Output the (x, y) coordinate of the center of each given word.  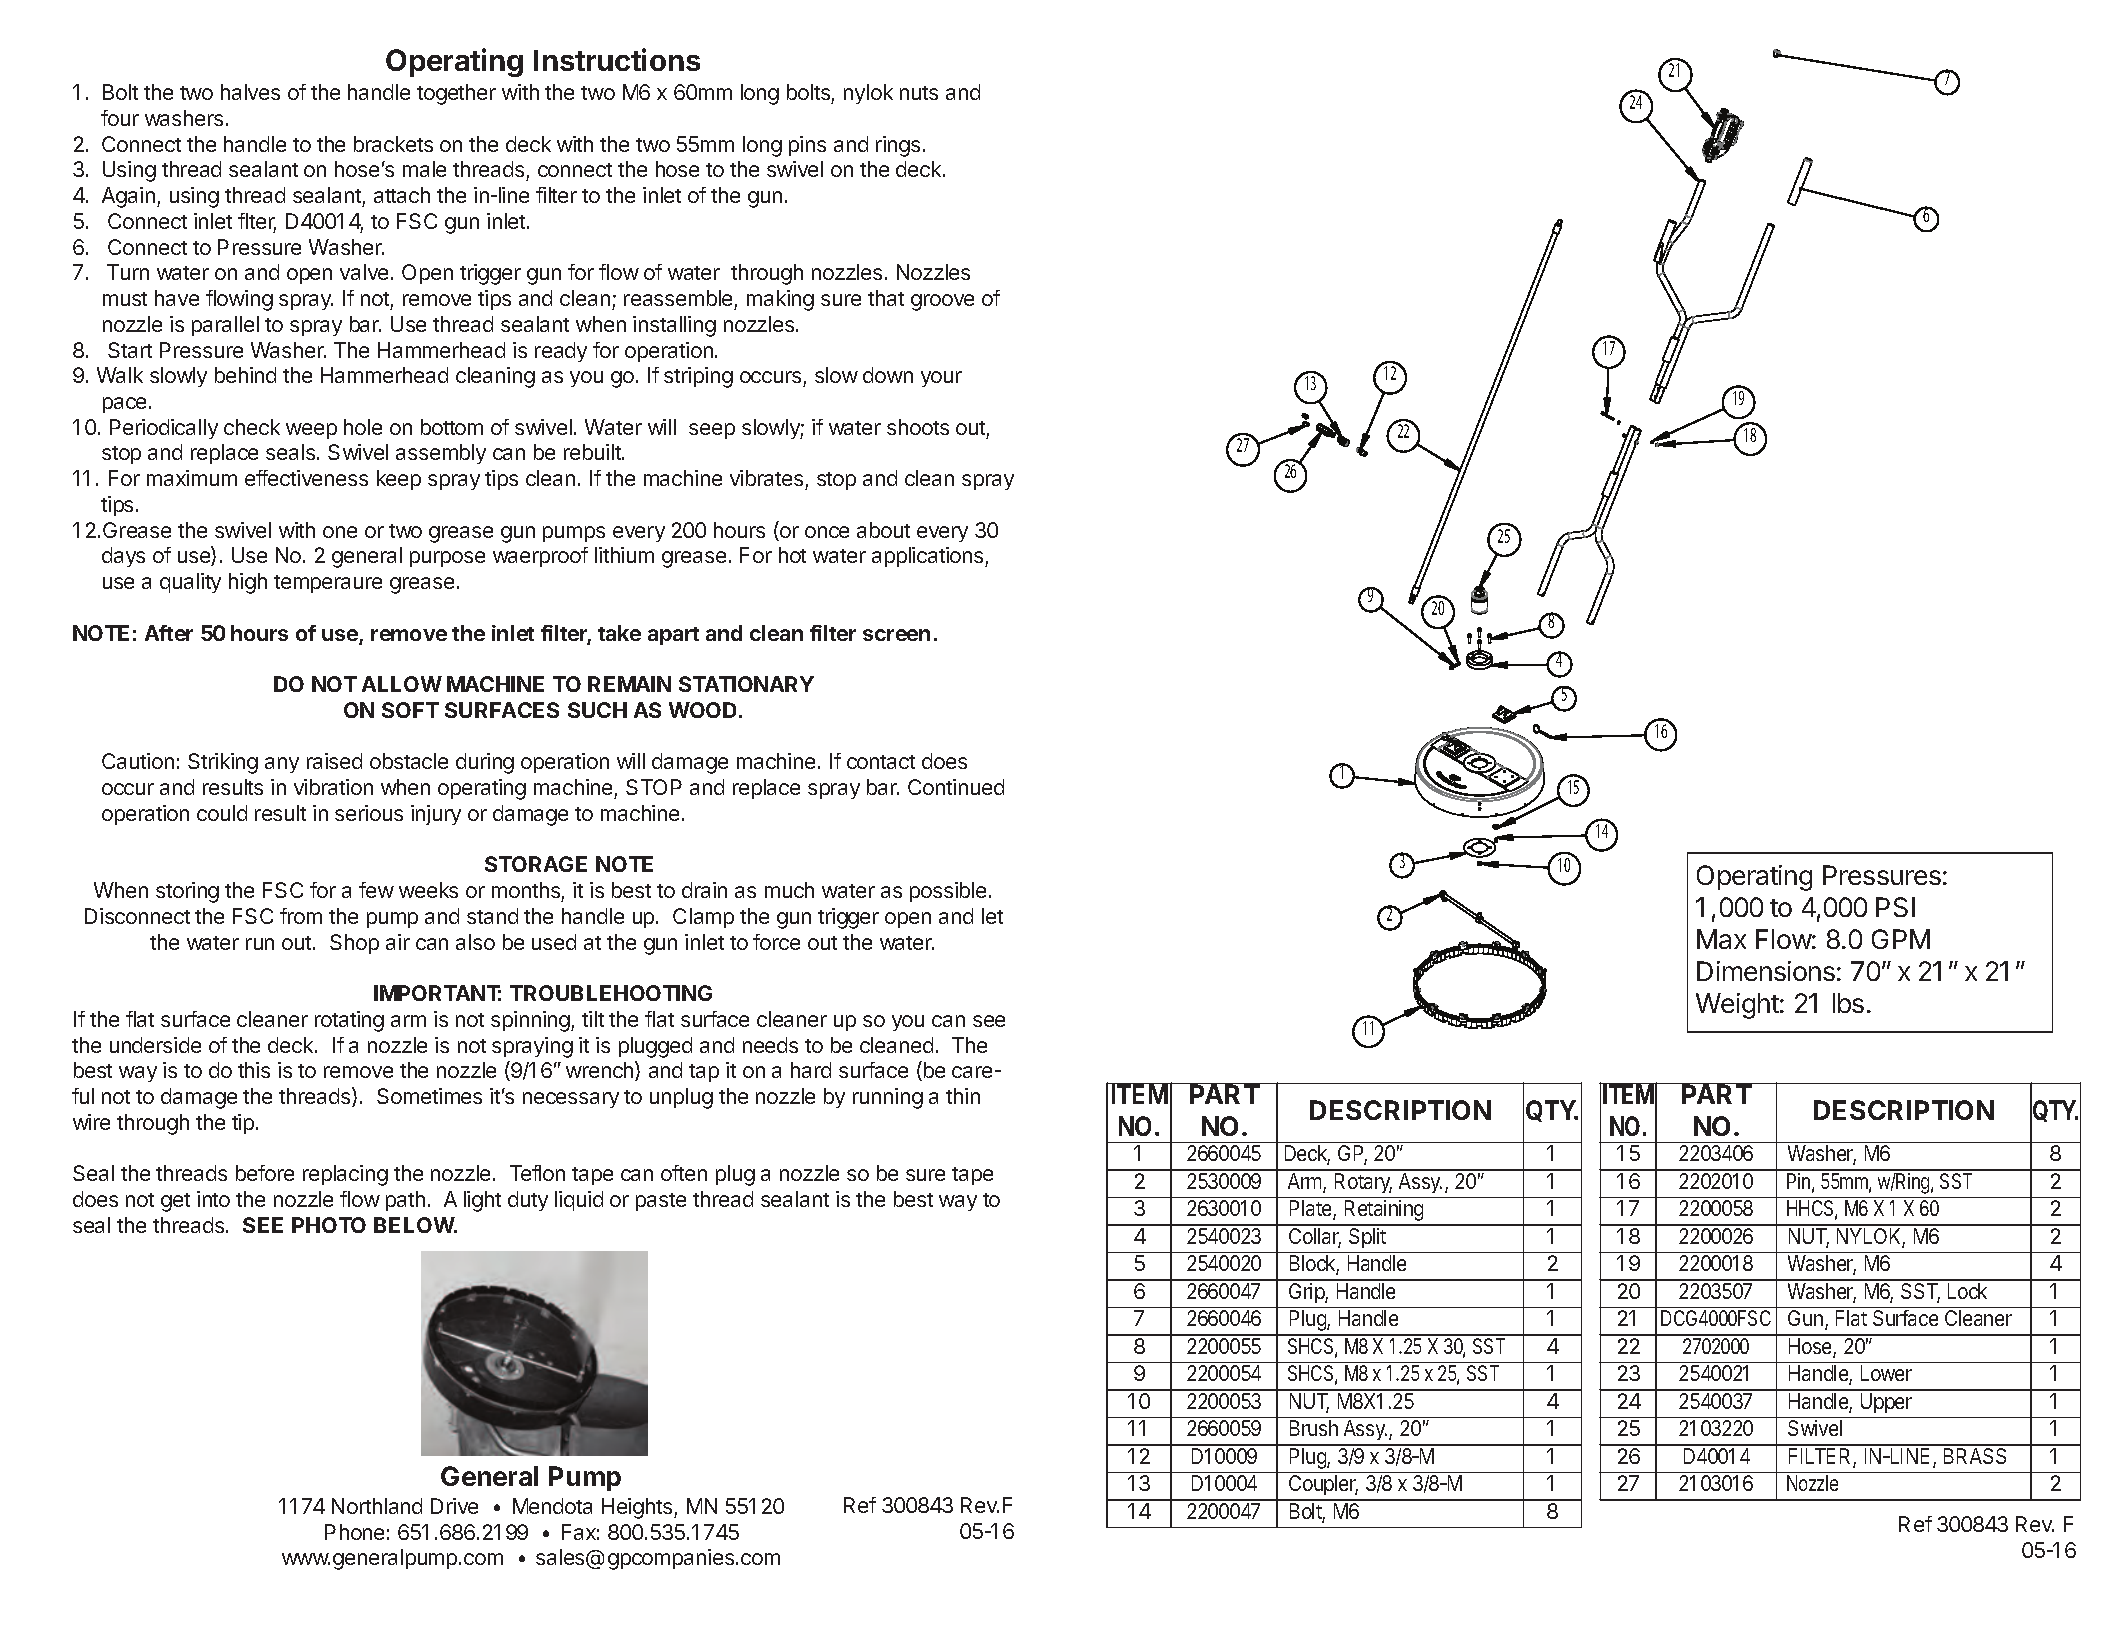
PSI (1895, 907)
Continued (956, 787)
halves (250, 92)
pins (807, 146)
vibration (333, 787)
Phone (354, 1532)
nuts (919, 93)
